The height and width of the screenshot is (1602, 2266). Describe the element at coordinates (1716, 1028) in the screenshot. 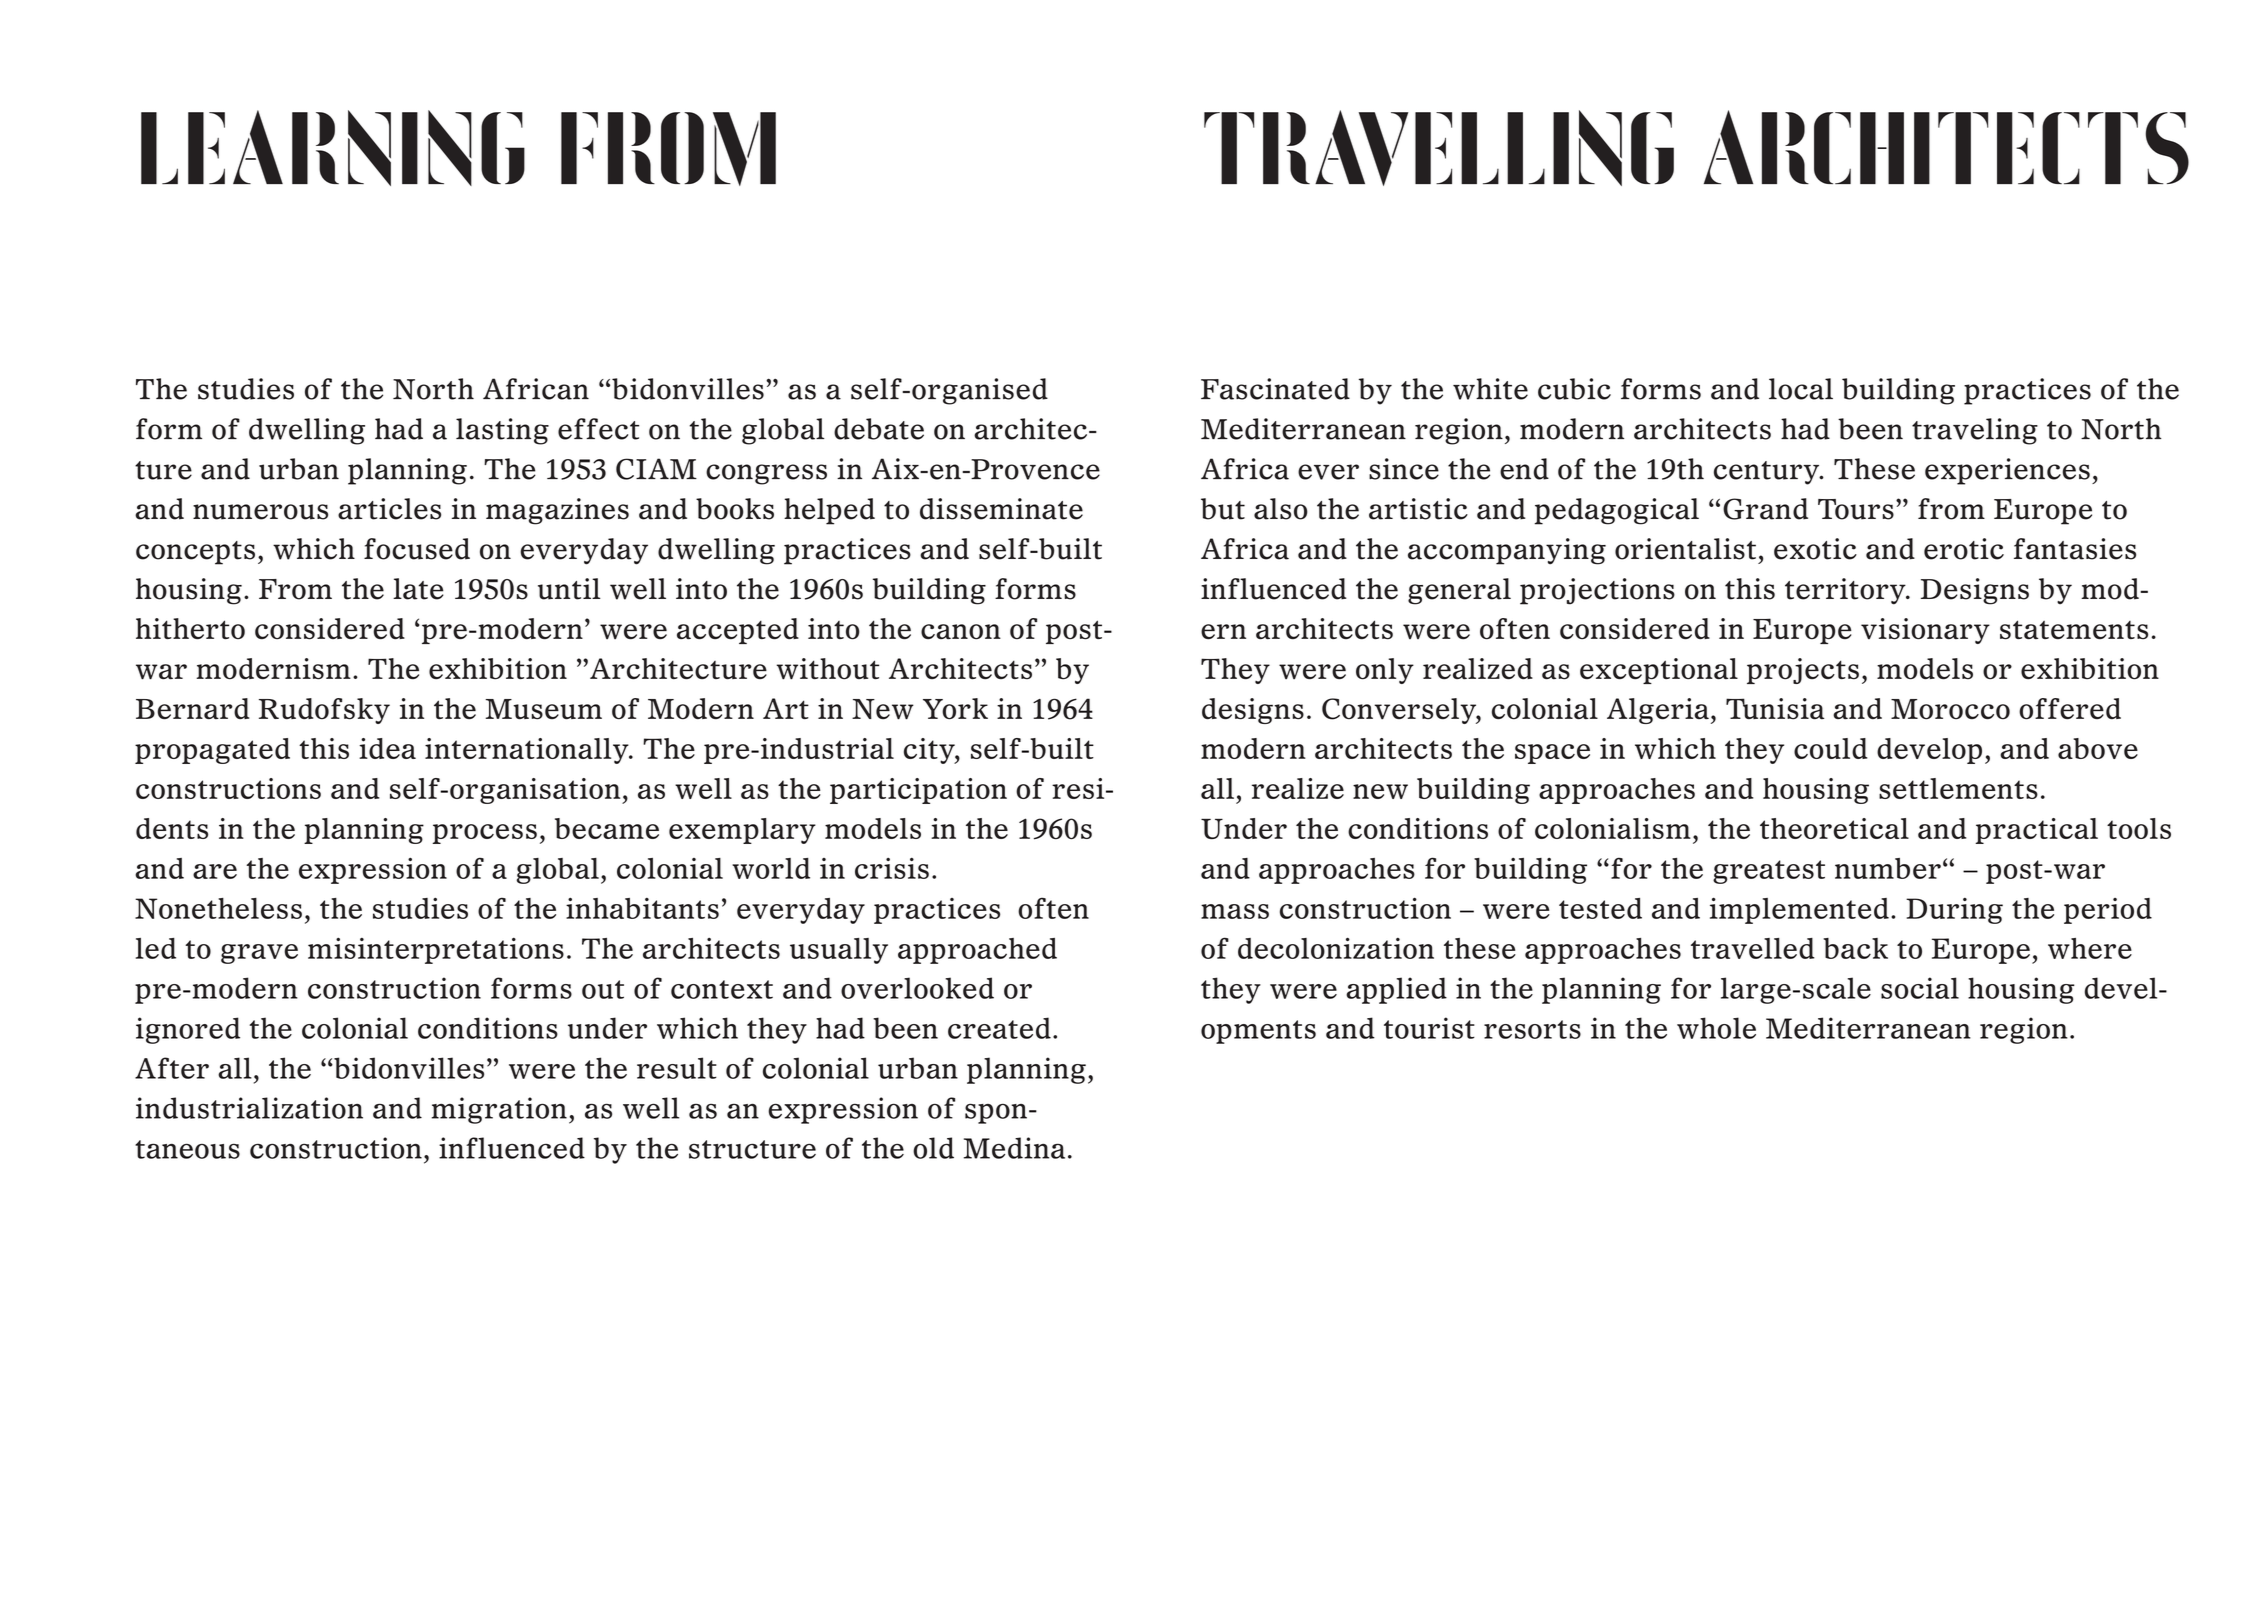

I see `whole` at that location.
